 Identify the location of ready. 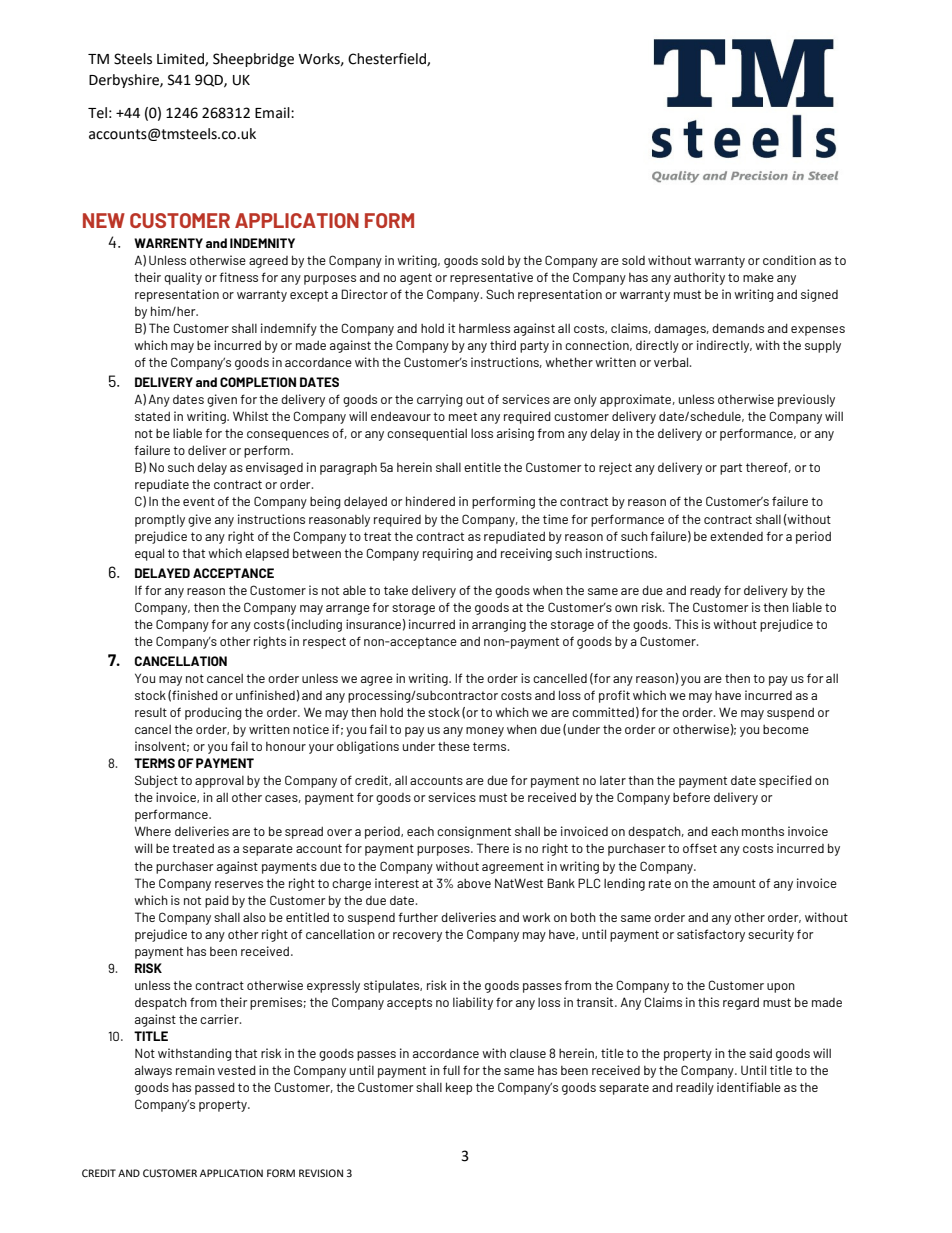
(705, 591).
